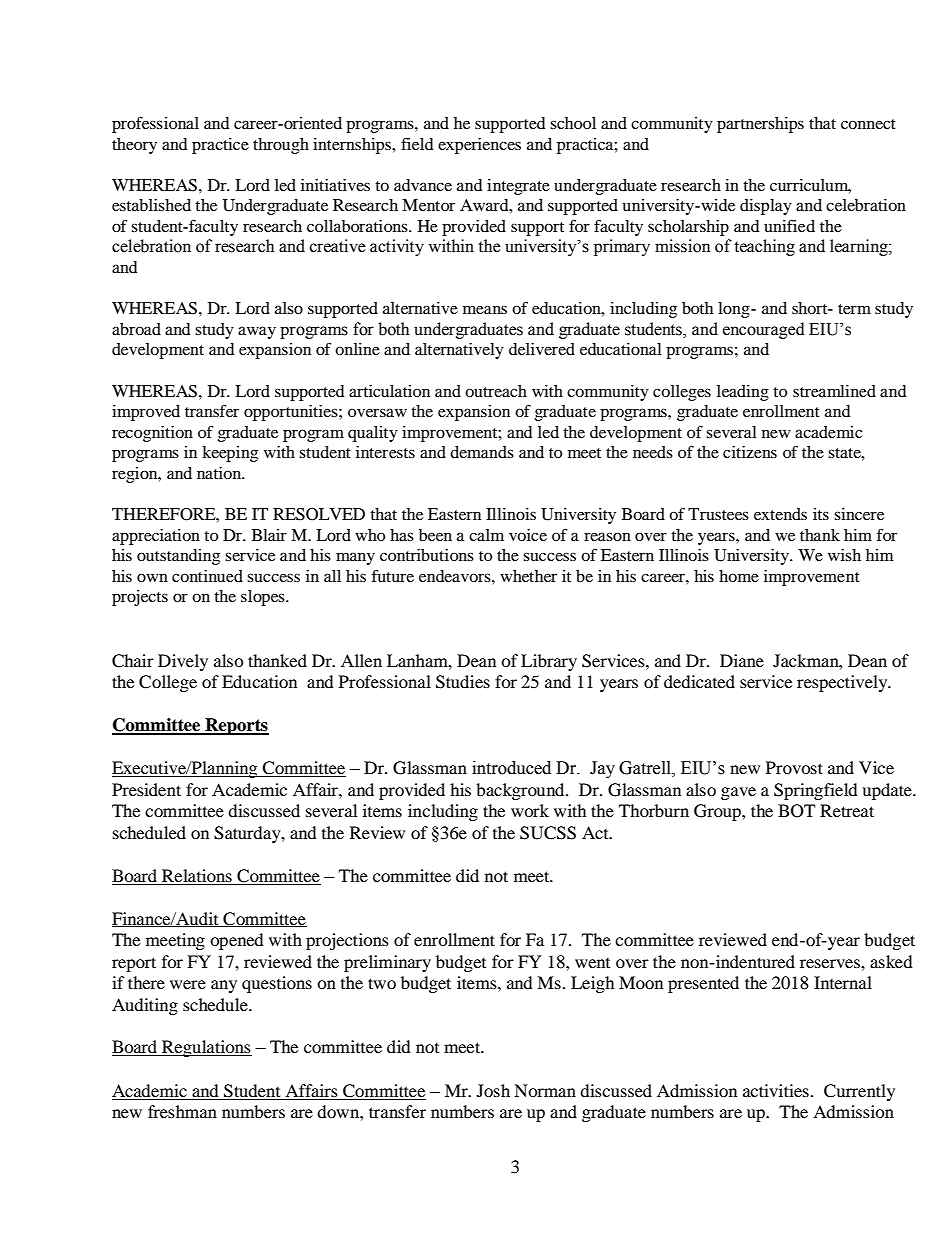 The height and width of the screenshot is (1233, 952). Describe the element at coordinates (220, 146) in the screenshot. I see `practice` at that location.
